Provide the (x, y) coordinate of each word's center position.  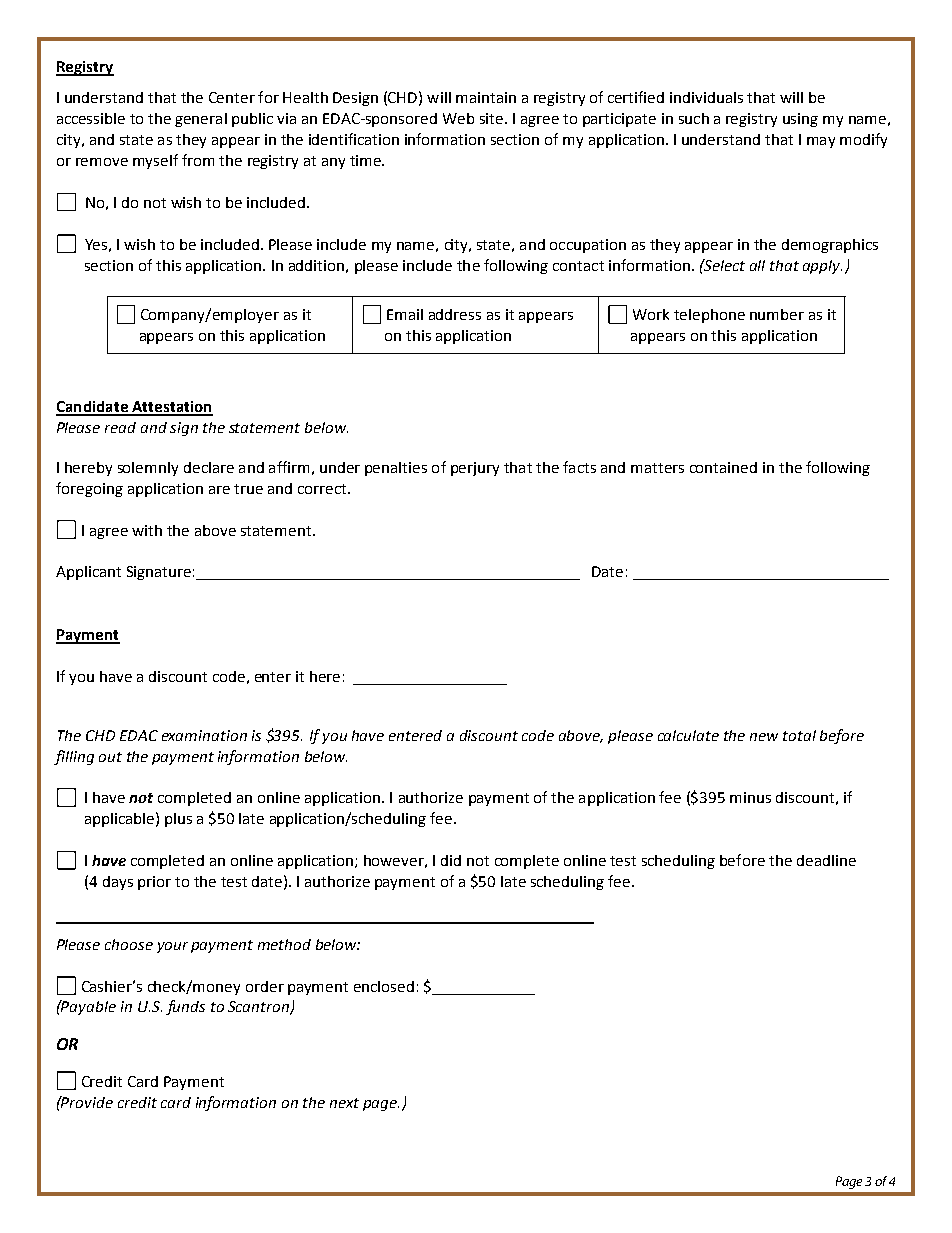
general (201, 120)
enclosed (384, 986)
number (777, 314)
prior (154, 883)
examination (204, 735)
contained (723, 467)
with (147, 530)
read (120, 427)
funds (185, 1007)
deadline (826, 860)
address (455, 314)
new (764, 737)
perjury (475, 469)
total (799, 735)
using (800, 120)
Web (458, 118)
